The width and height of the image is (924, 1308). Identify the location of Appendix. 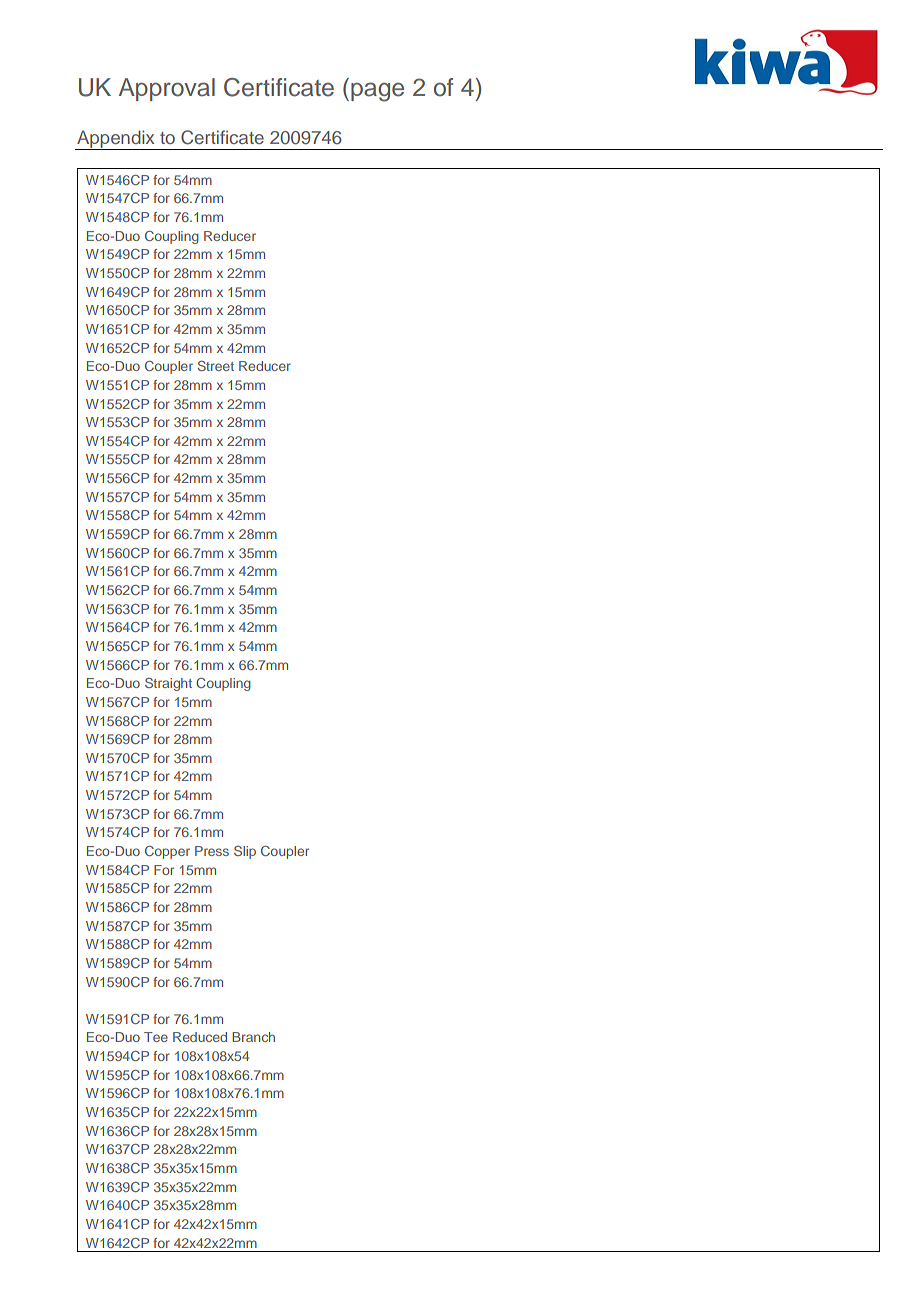
(116, 140).
